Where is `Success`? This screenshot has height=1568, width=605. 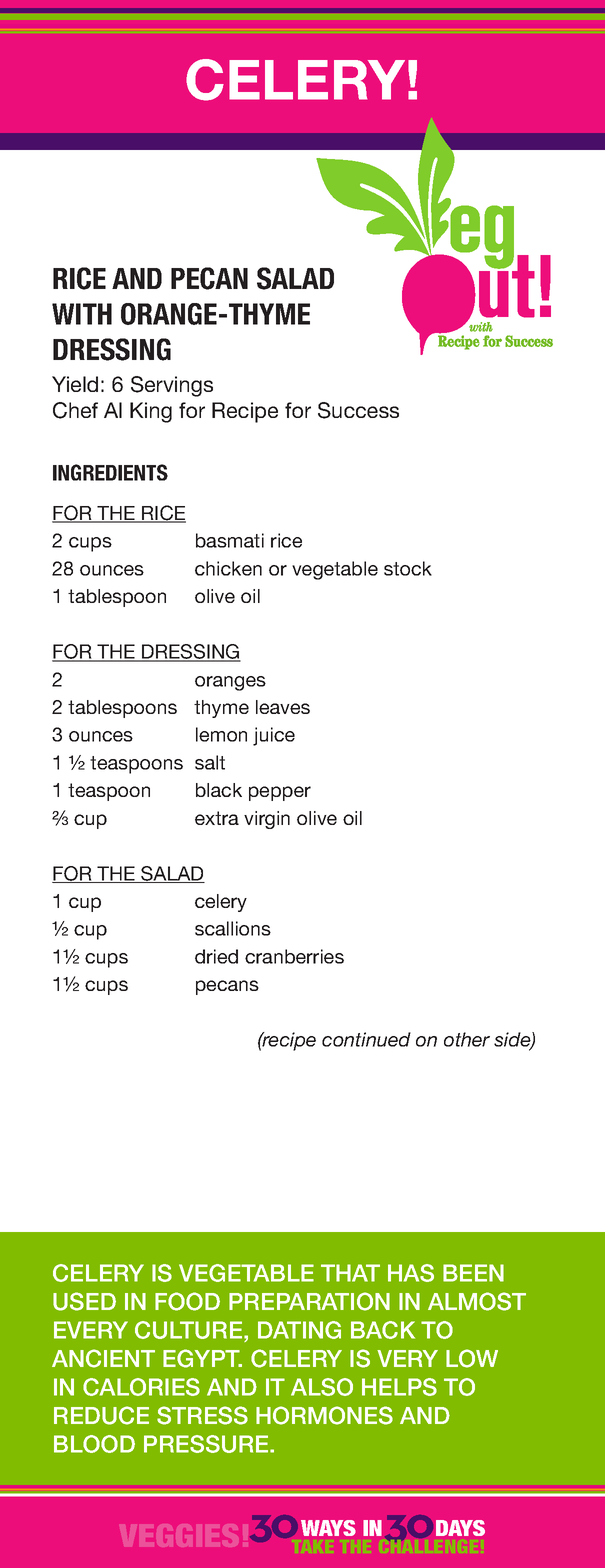
Success is located at coordinates (358, 410).
